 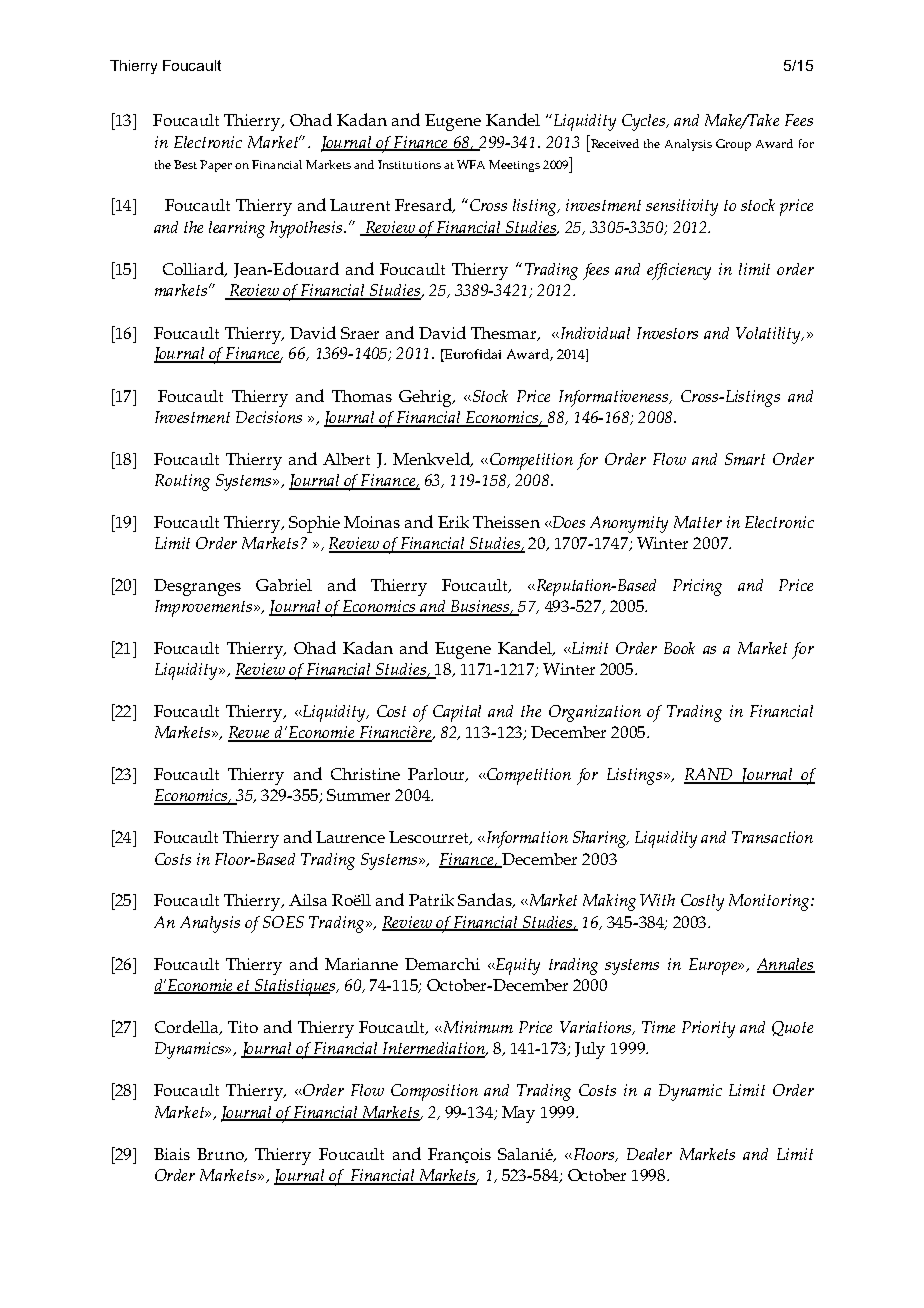 I want to click on Parlour, so click(x=437, y=775).
